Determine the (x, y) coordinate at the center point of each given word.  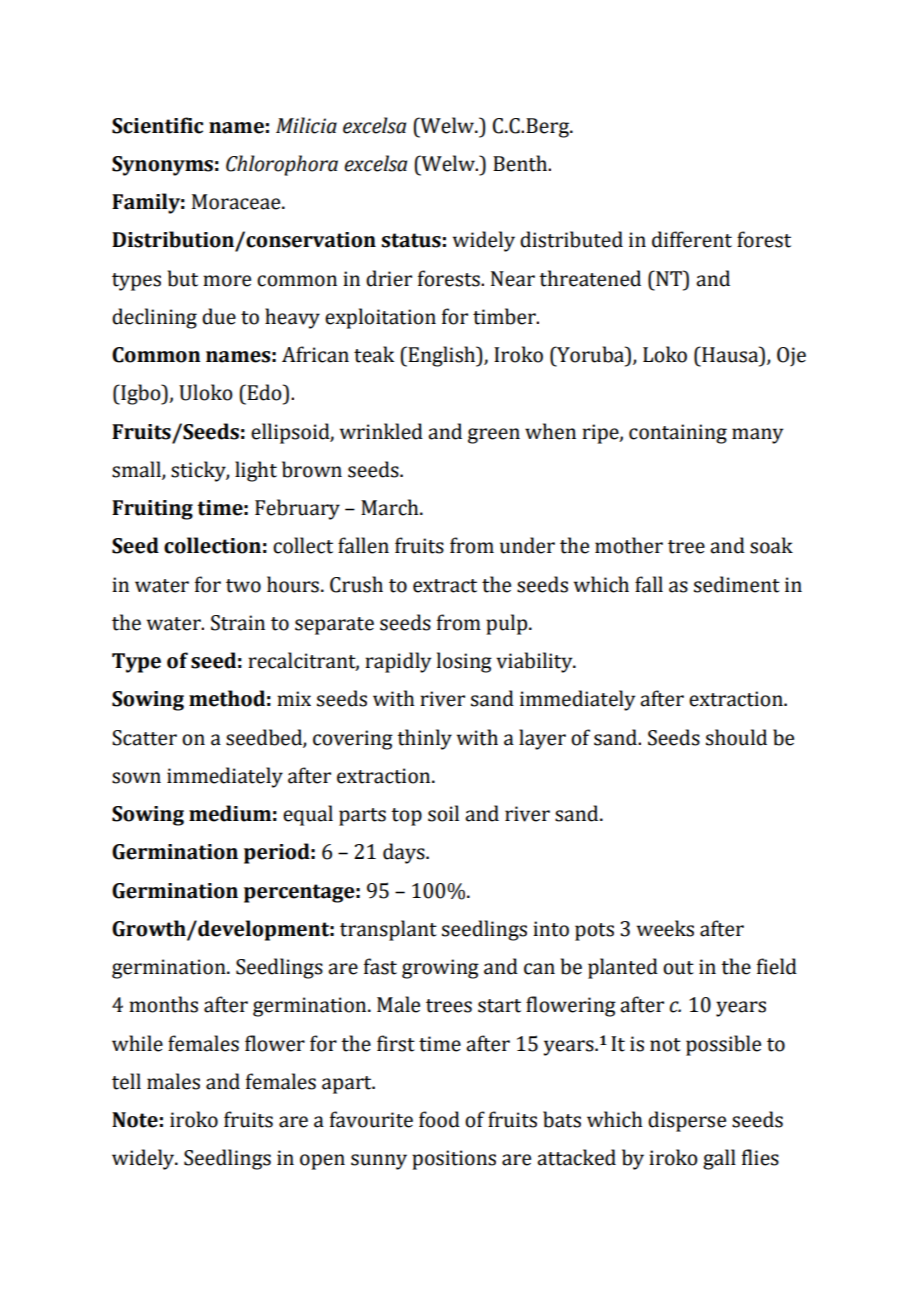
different (692, 239)
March (391, 507)
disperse (687, 1121)
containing (678, 434)
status (411, 240)
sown (136, 778)
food (439, 1119)
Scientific (157, 125)
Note (135, 1120)
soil (443, 813)
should (736, 737)
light (256, 471)
